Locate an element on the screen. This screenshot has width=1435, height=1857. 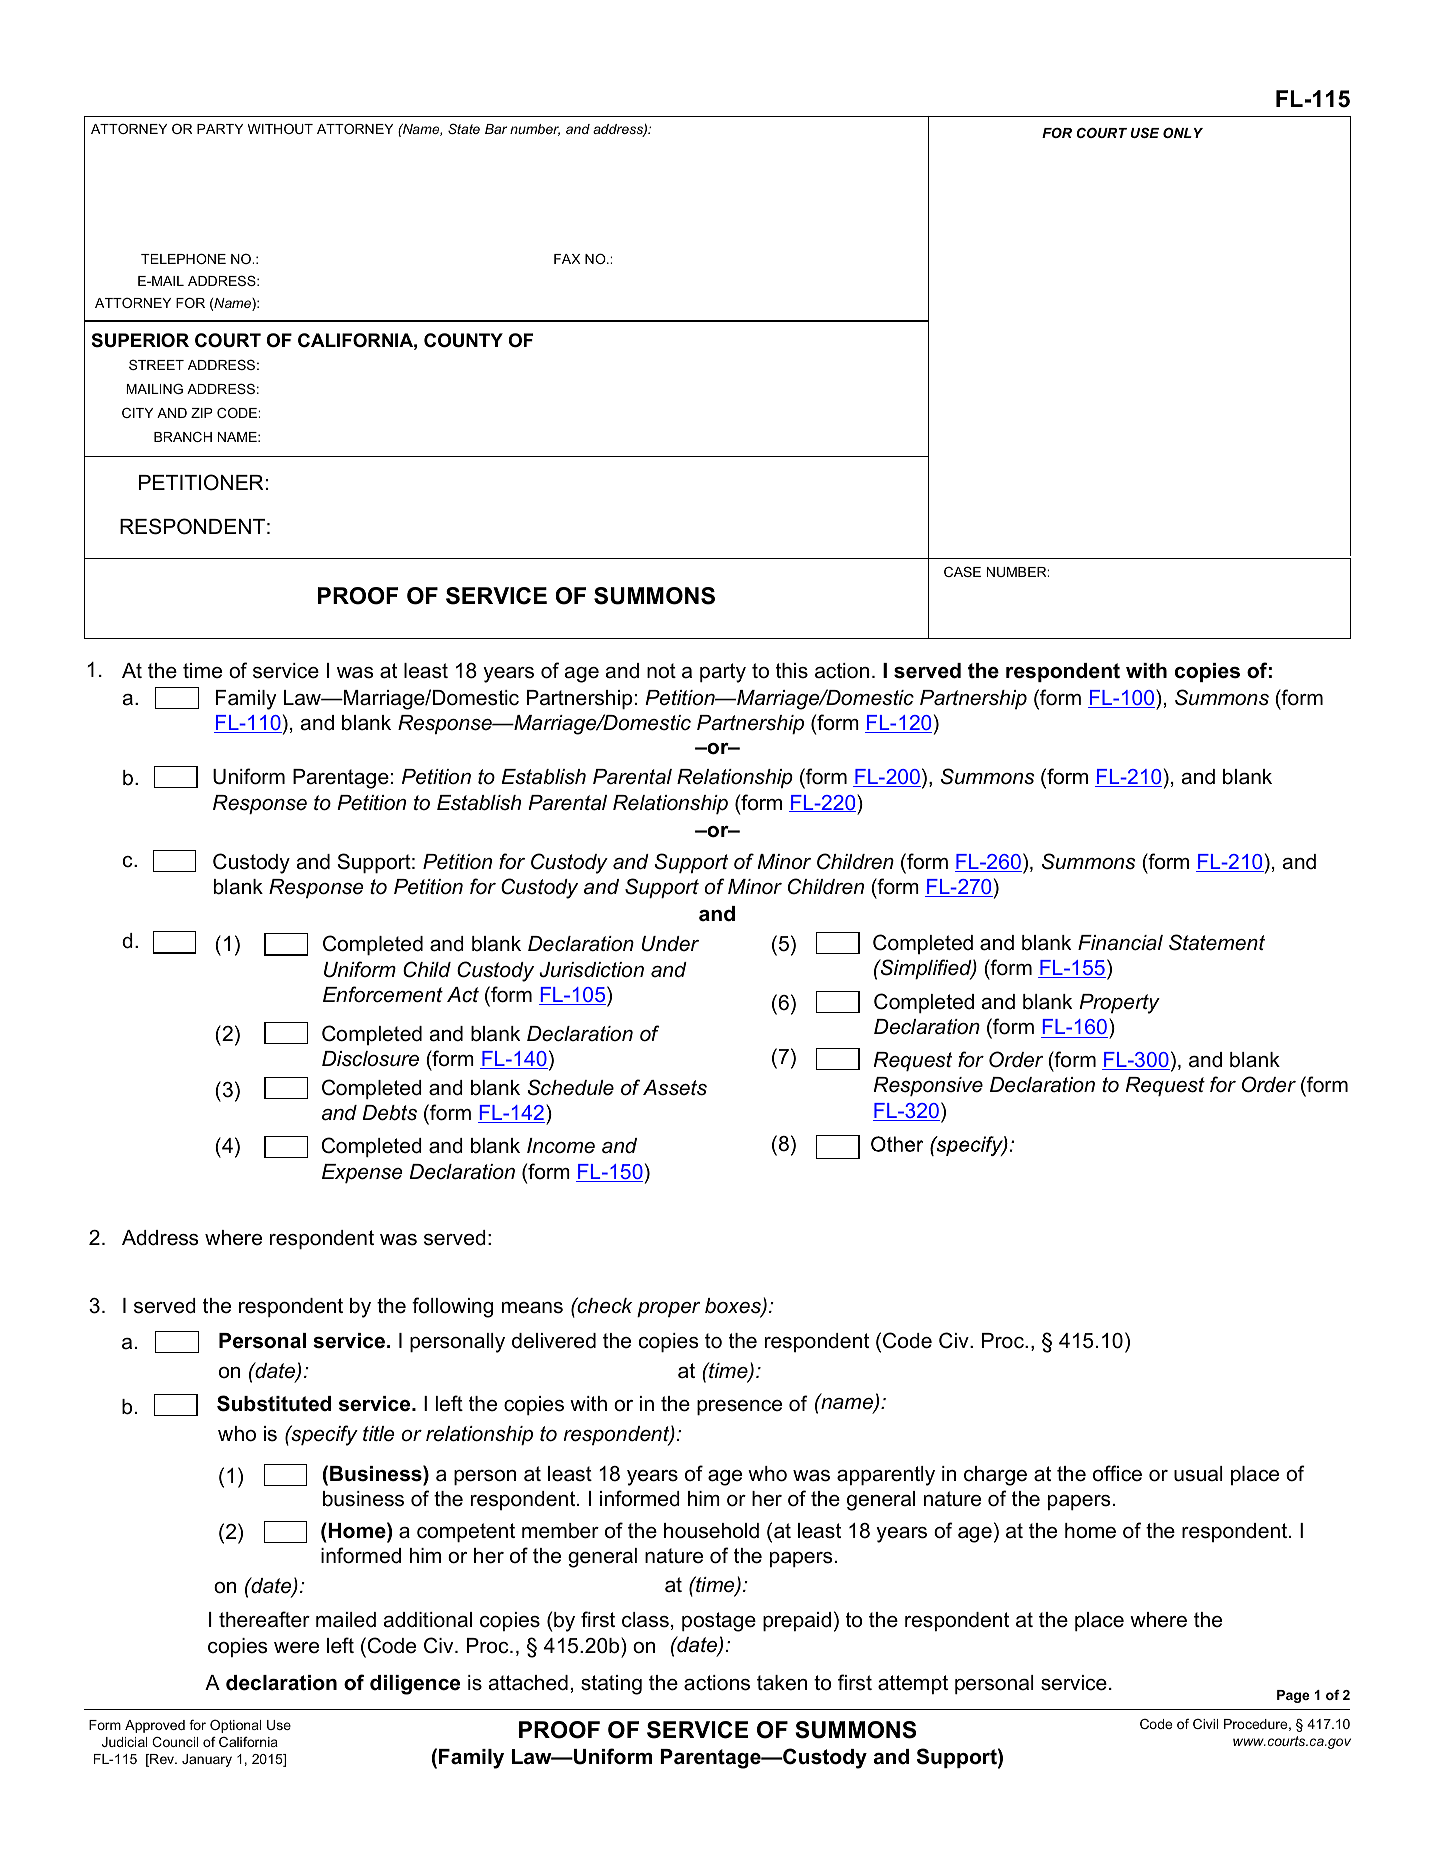
Financial is located at coordinates (1120, 943).
